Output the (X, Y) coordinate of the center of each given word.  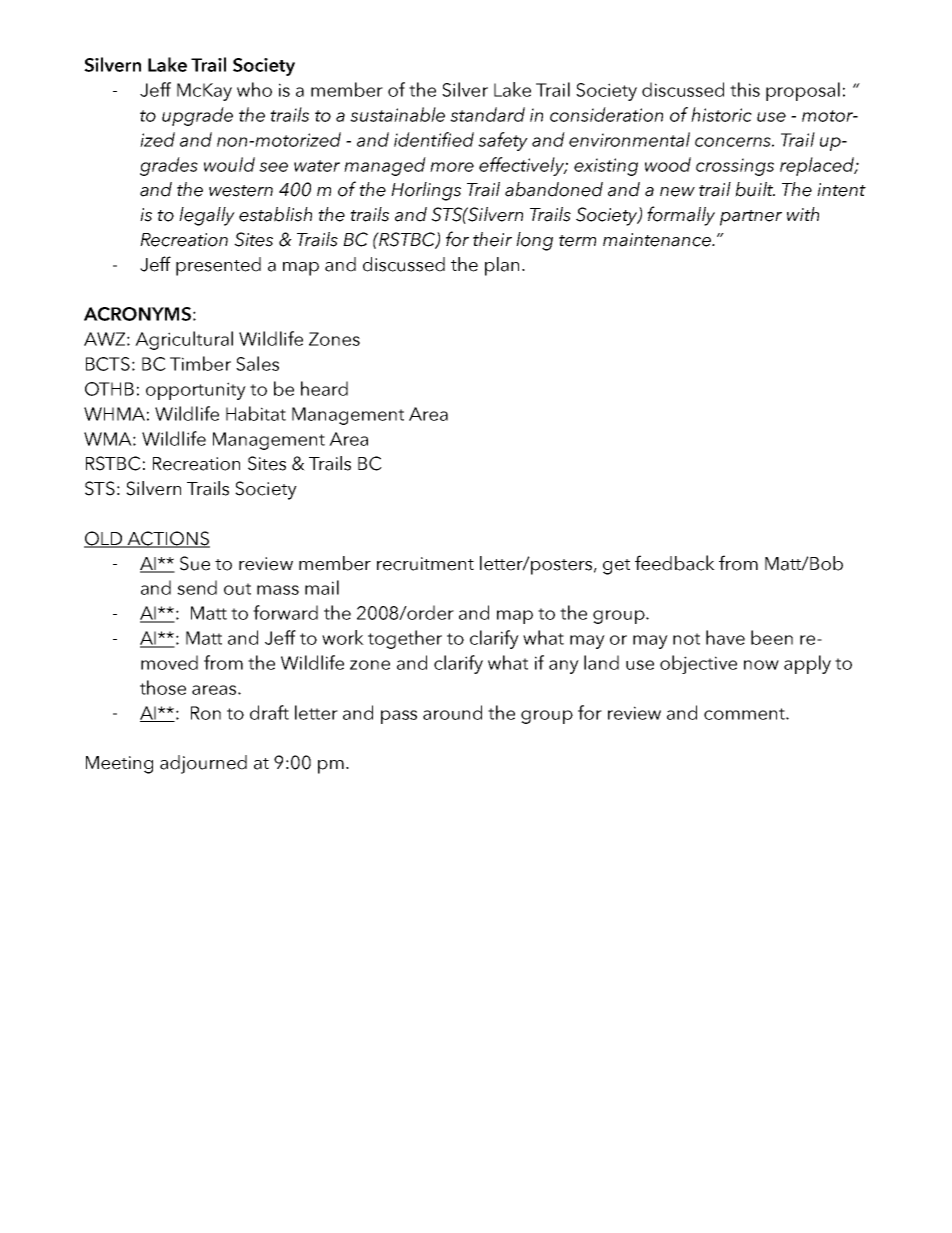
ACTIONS (168, 539)
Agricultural (184, 340)
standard (487, 114)
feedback (675, 563)
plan (502, 266)
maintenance (658, 240)
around (452, 712)
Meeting (119, 765)
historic (721, 114)
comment (745, 714)
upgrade (197, 116)
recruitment (425, 564)
